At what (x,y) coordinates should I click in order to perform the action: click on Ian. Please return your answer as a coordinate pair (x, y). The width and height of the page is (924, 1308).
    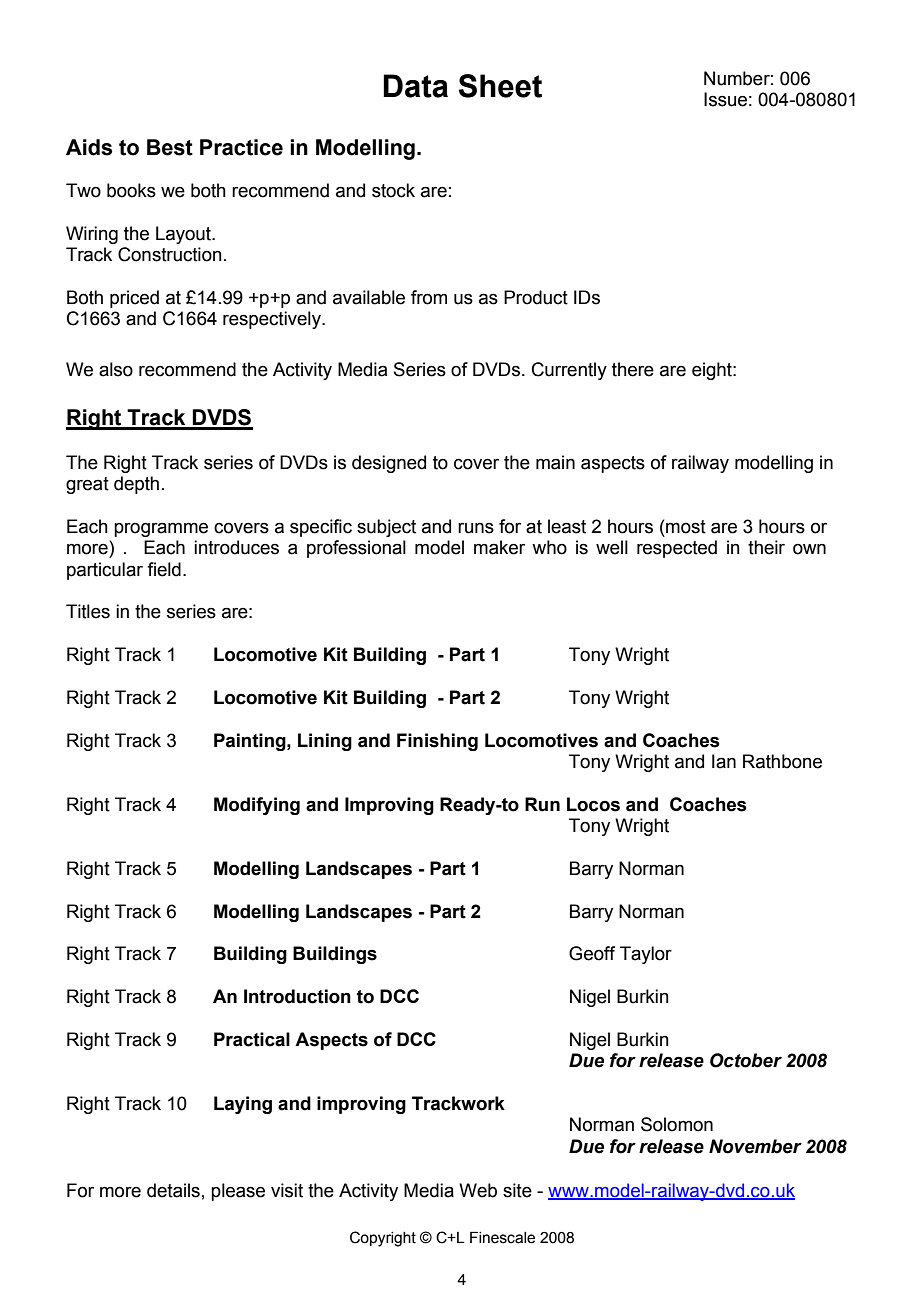
    Looking at the image, I should click on (724, 761).
